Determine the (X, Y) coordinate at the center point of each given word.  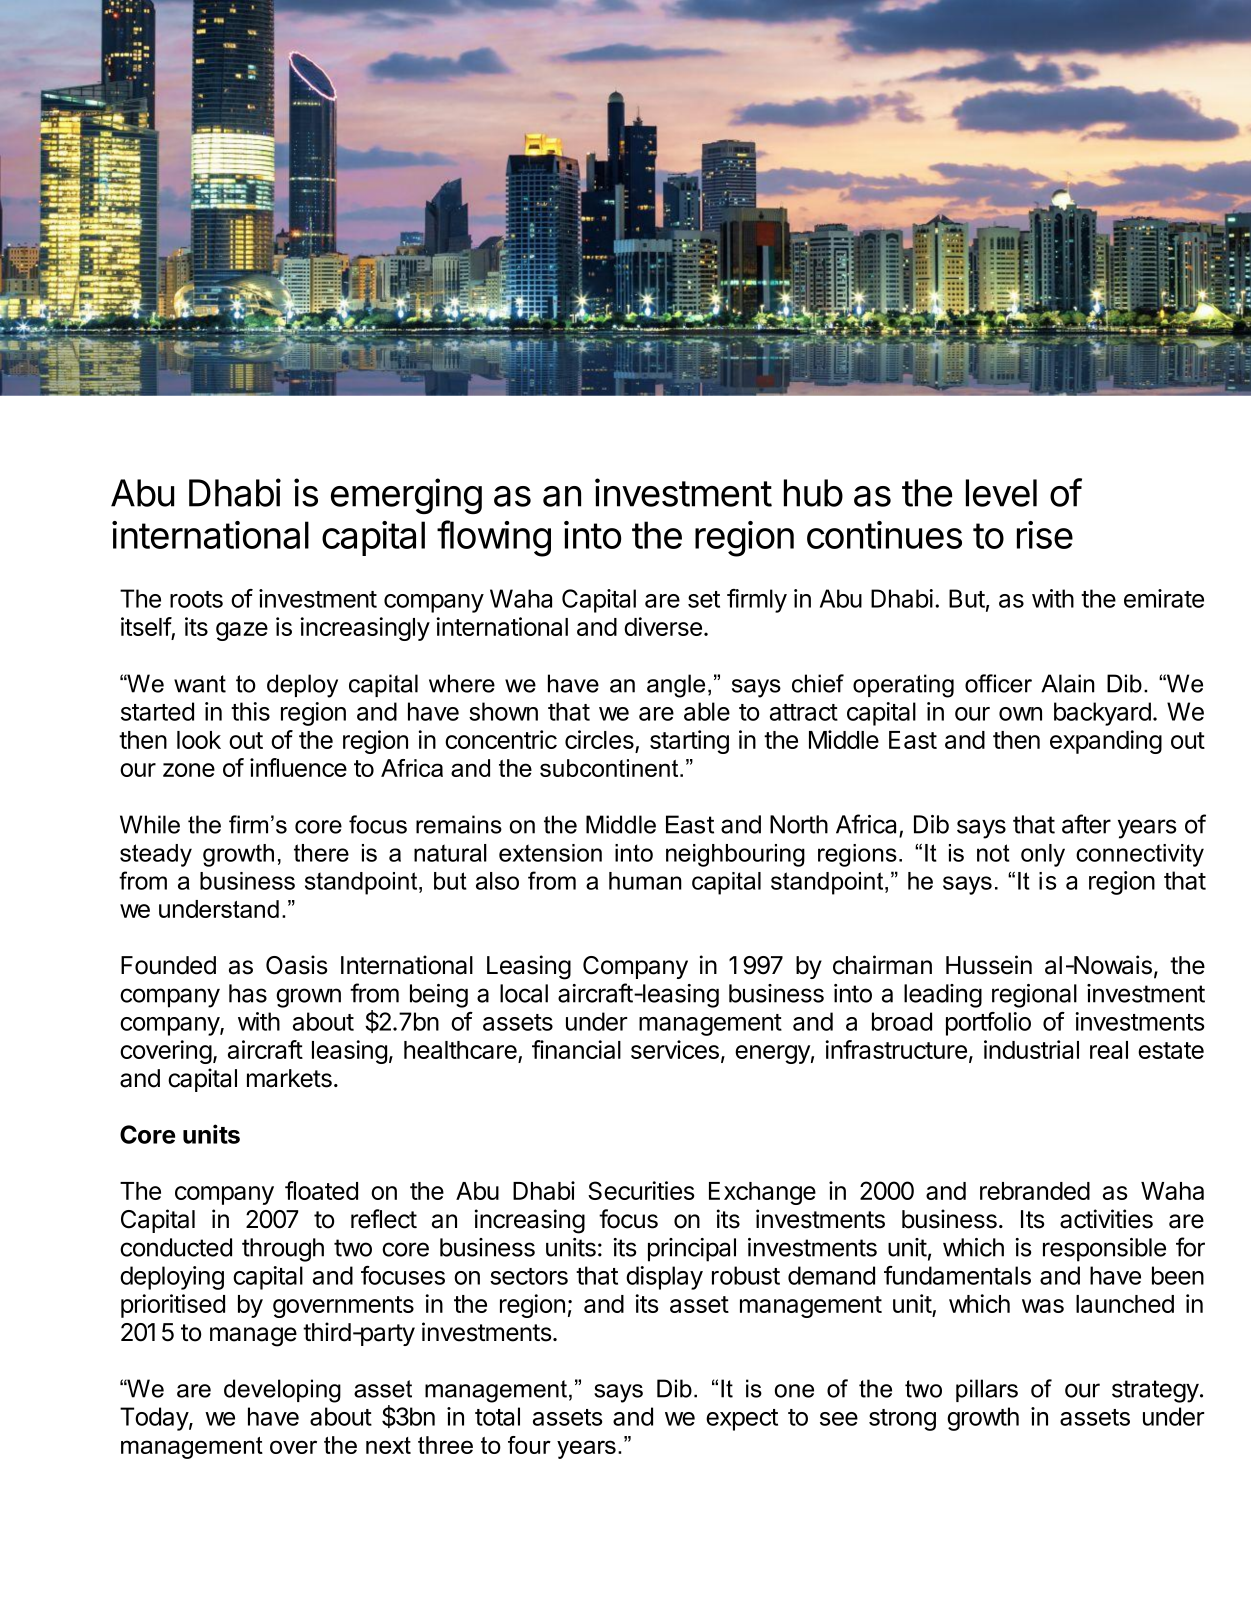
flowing (494, 538)
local (524, 993)
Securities (641, 1190)
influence (298, 767)
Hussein (989, 965)
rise (1045, 535)
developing (282, 1391)
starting (689, 742)
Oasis (296, 965)
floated (321, 1190)
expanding (1106, 742)
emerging (406, 496)
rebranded (1035, 1191)
